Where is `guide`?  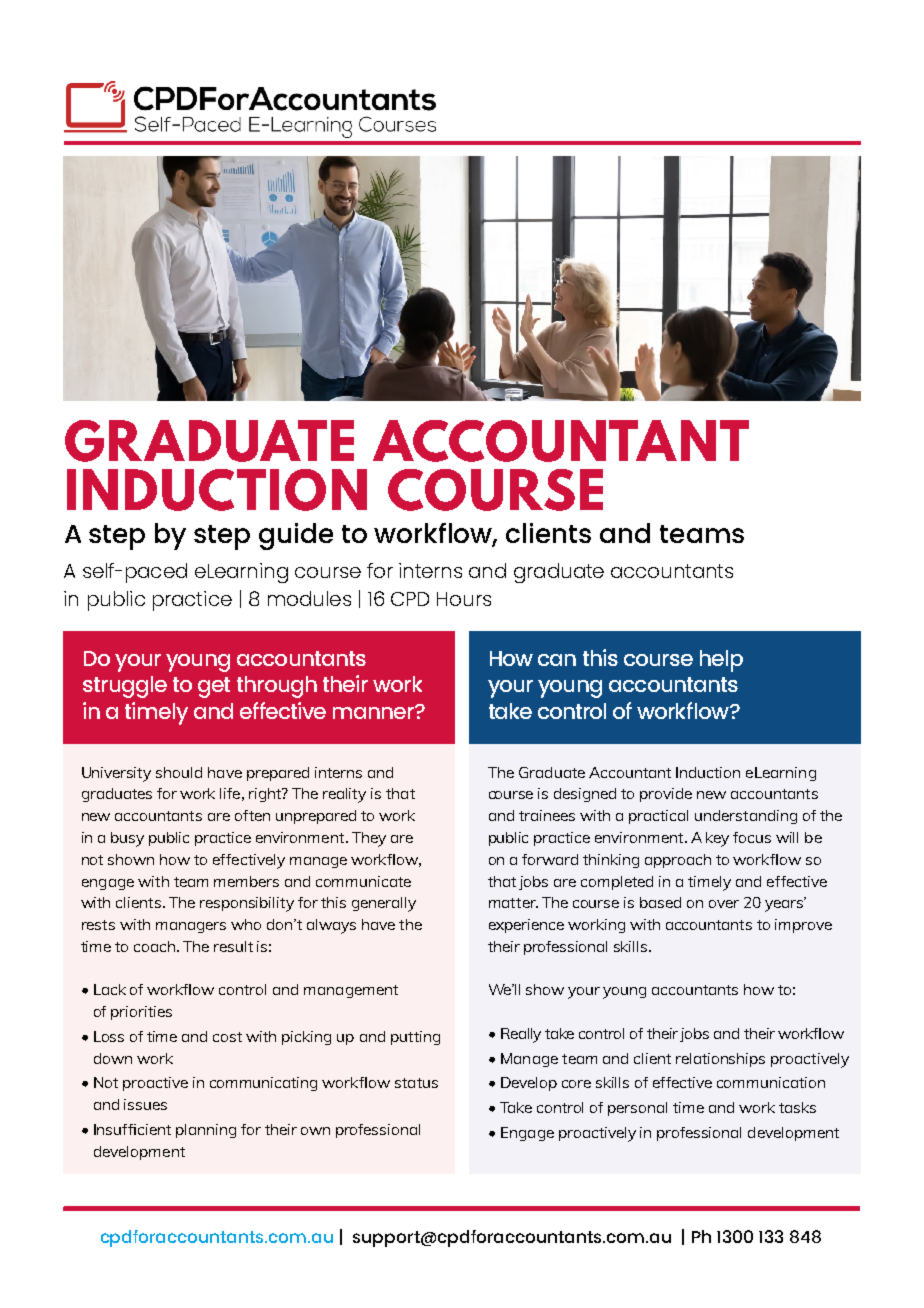 guide is located at coordinates (296, 536).
